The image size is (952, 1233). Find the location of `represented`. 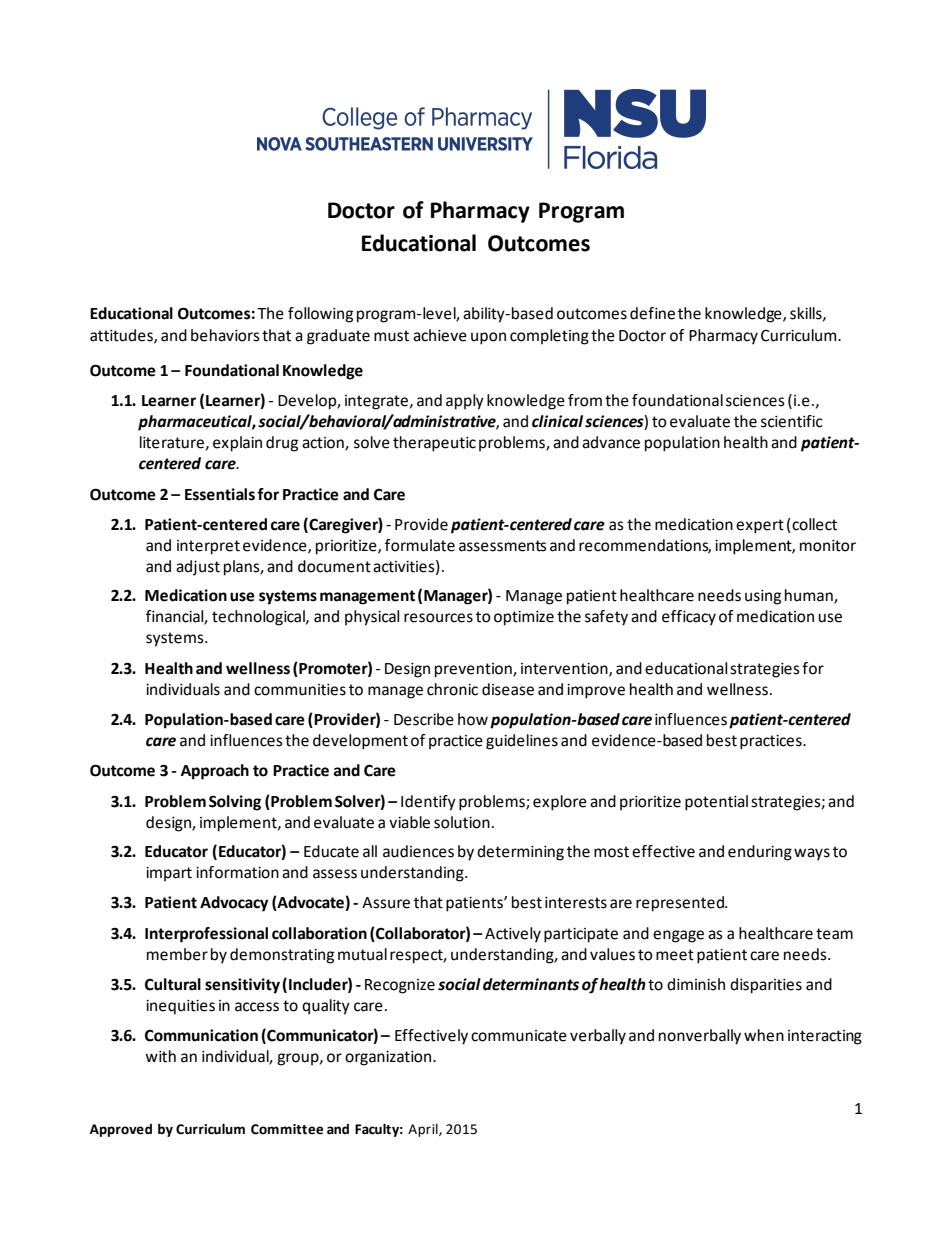

represented is located at coordinates (681, 904).
